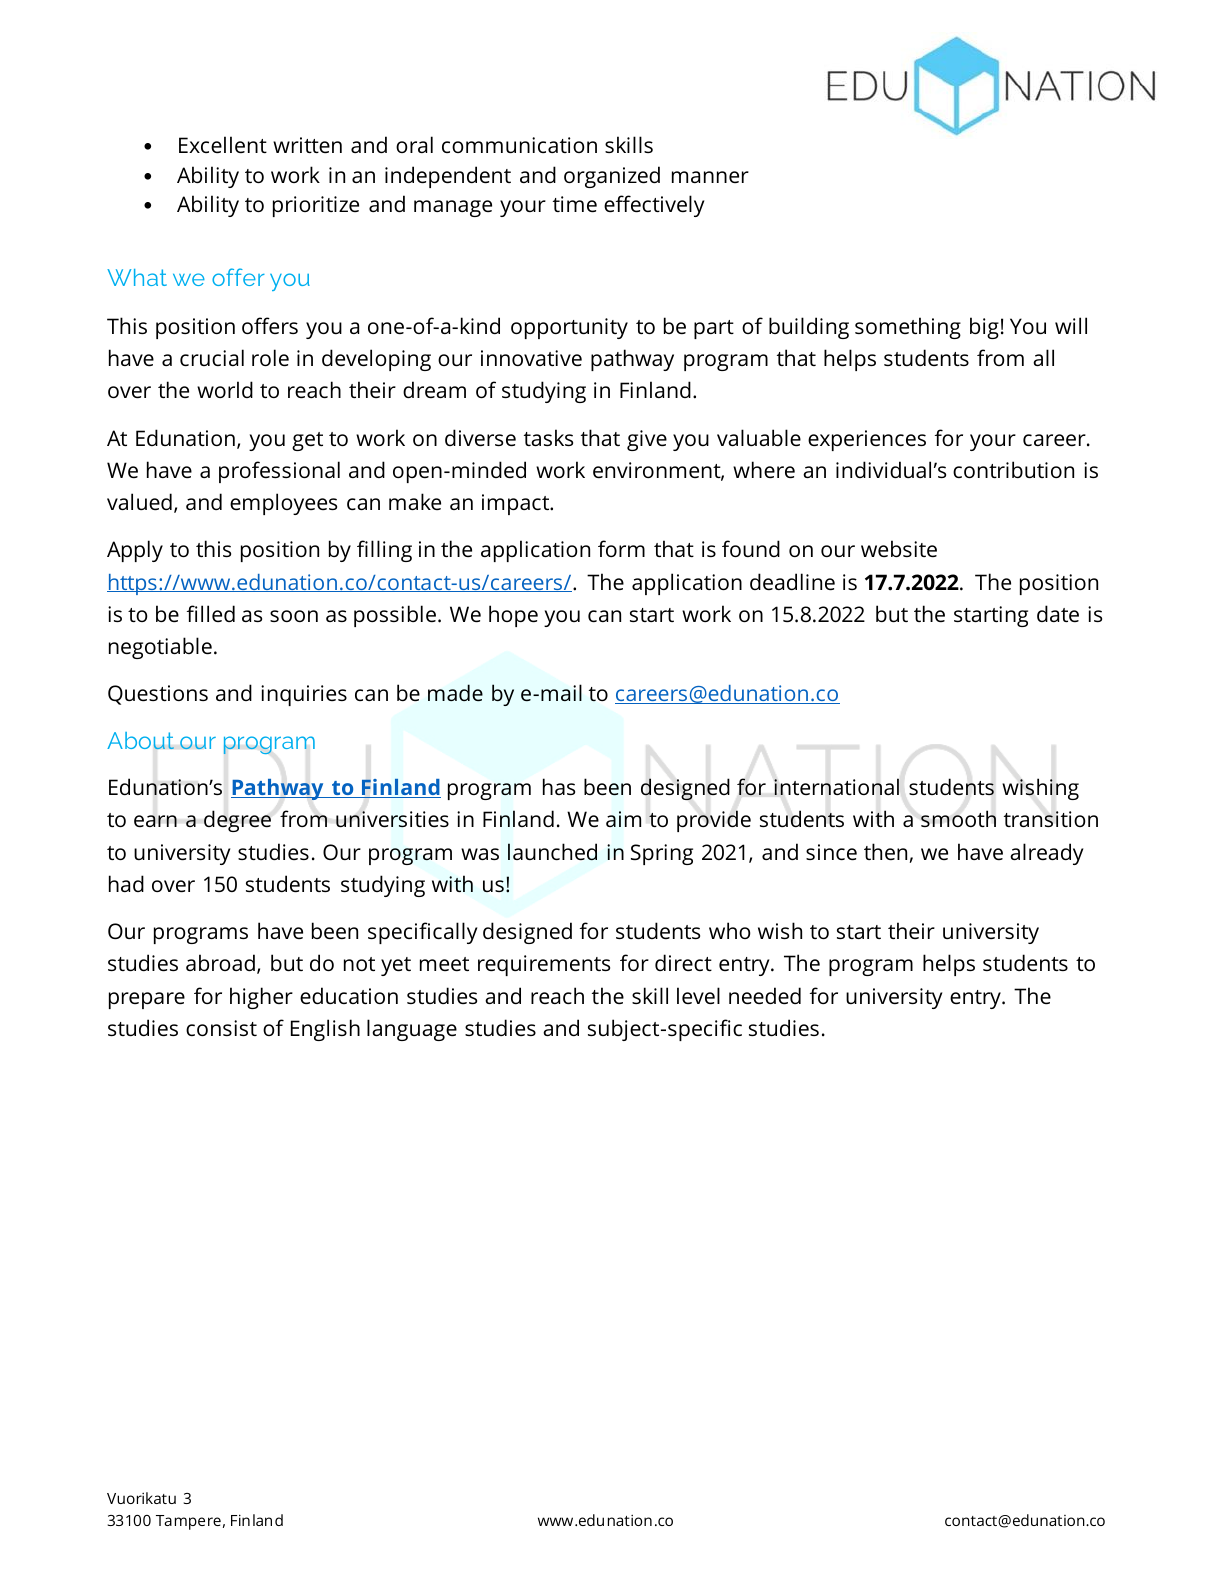  What do you see at coordinates (221, 1028) in the screenshot?
I see `consist` at bounding box center [221, 1028].
